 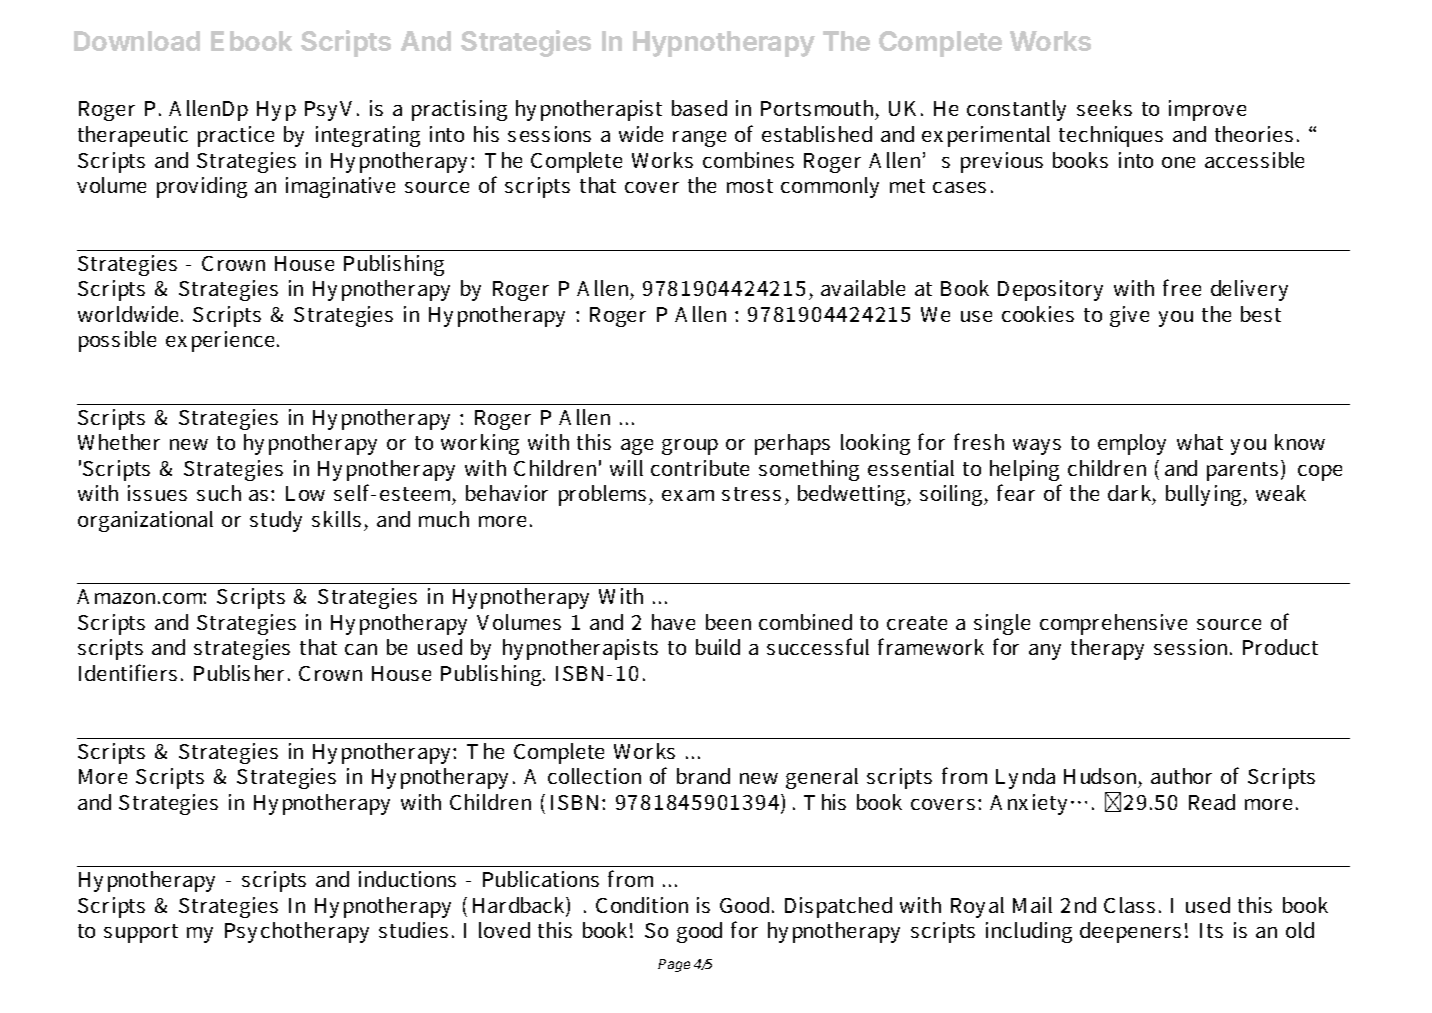 What do you see at coordinates (1211, 930) in the screenshot?
I see `Its` at bounding box center [1211, 930].
